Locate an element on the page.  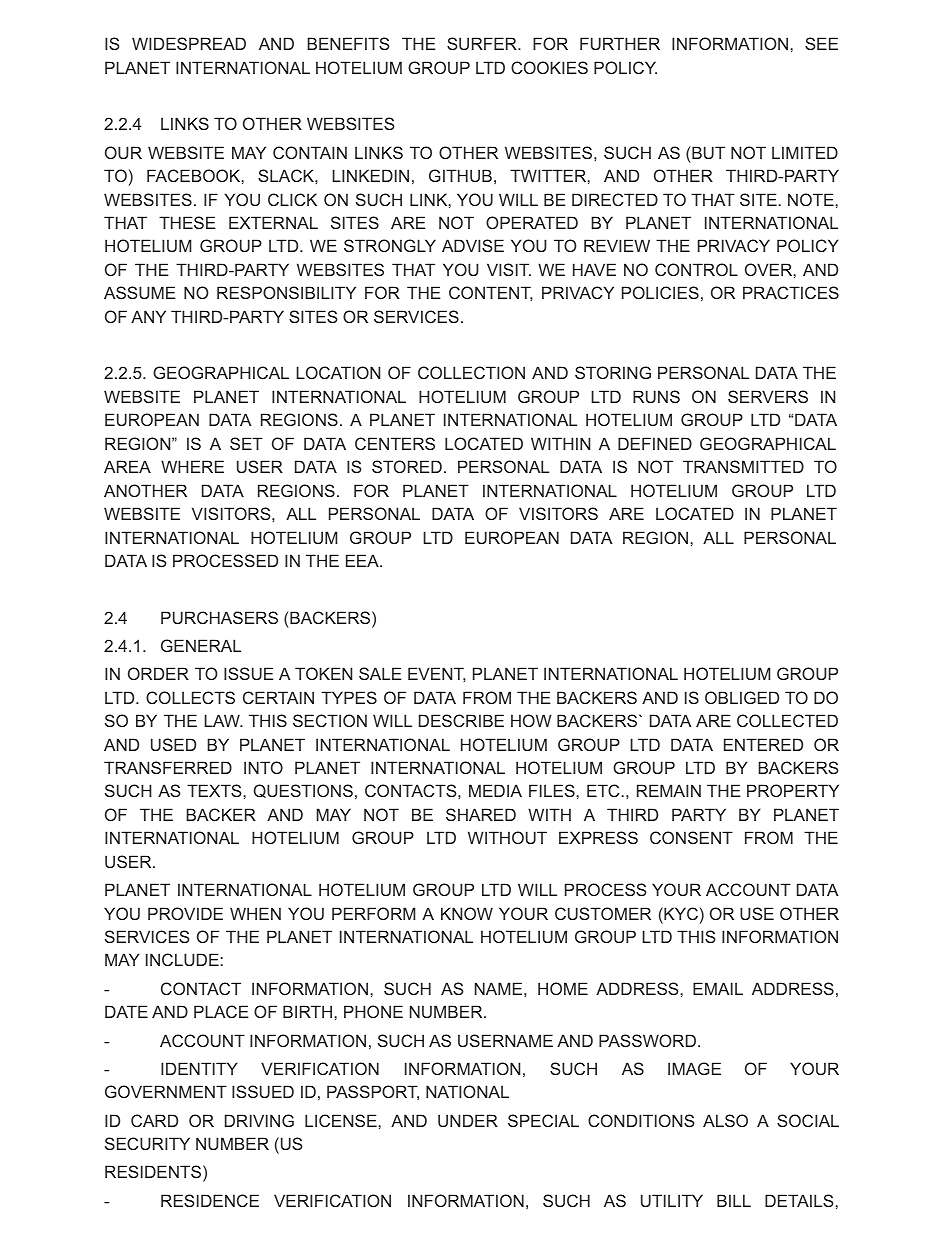
KNOW is located at coordinates (467, 913).
